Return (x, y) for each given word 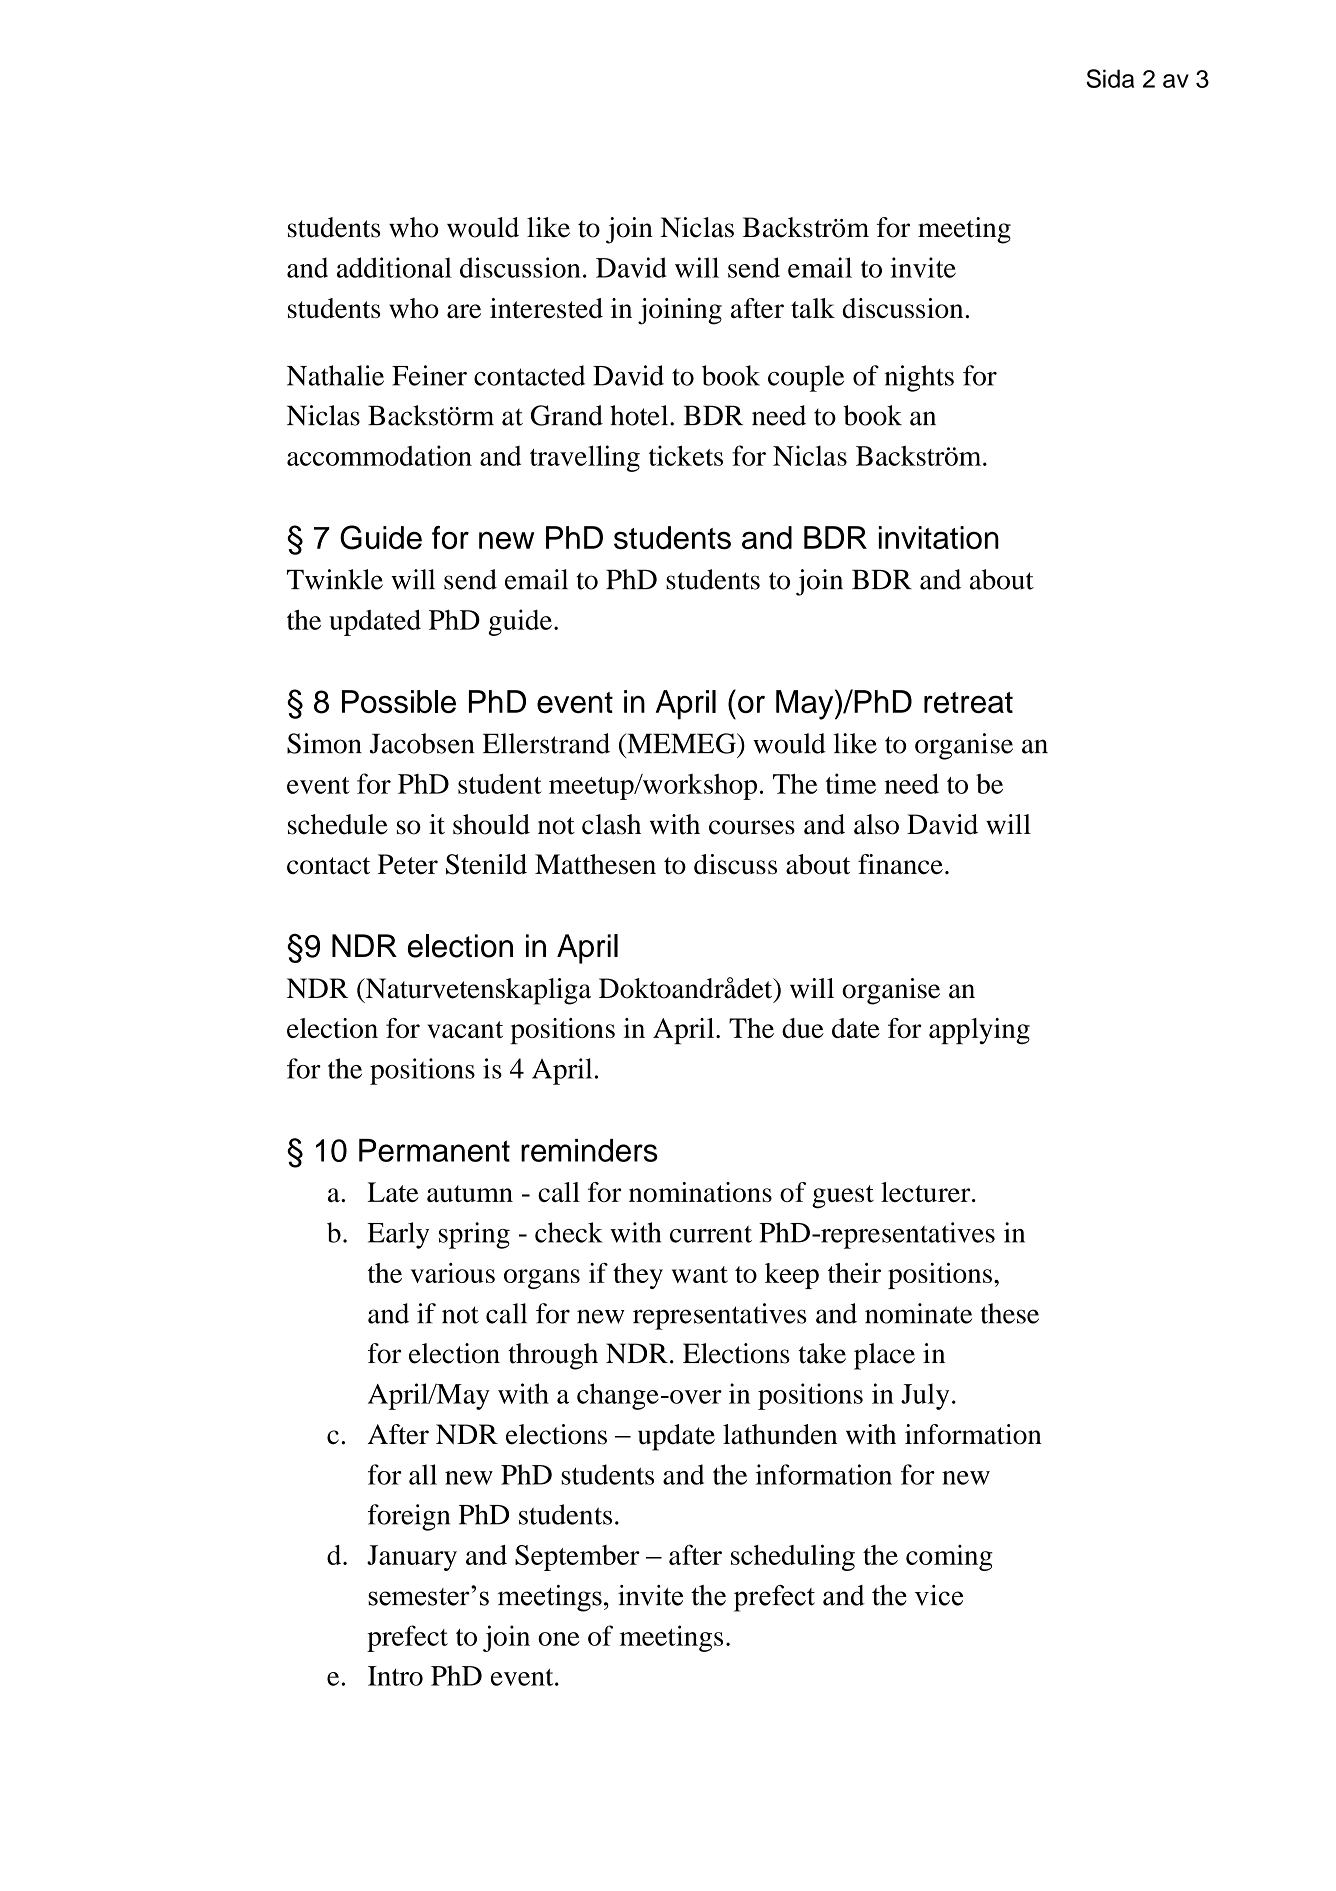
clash (611, 824)
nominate (918, 1313)
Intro (395, 1676)
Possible (399, 701)
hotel (640, 415)
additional (394, 267)
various (453, 1273)
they (638, 1276)
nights (919, 378)
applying (979, 1031)
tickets (686, 455)
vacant (465, 1029)
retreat (968, 702)
